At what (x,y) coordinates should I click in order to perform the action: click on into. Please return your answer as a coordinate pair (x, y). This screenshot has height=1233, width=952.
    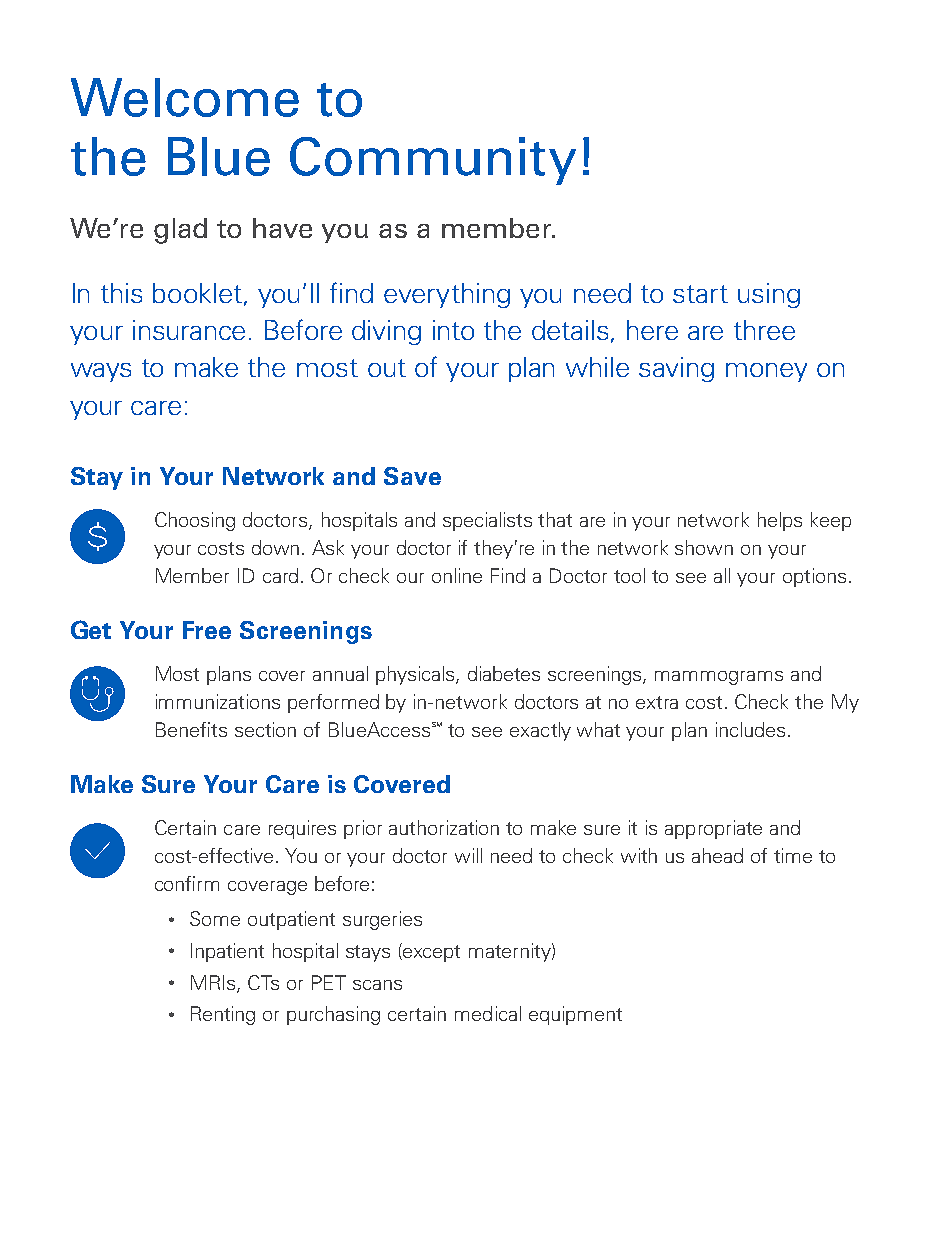
    Looking at the image, I should click on (453, 330).
